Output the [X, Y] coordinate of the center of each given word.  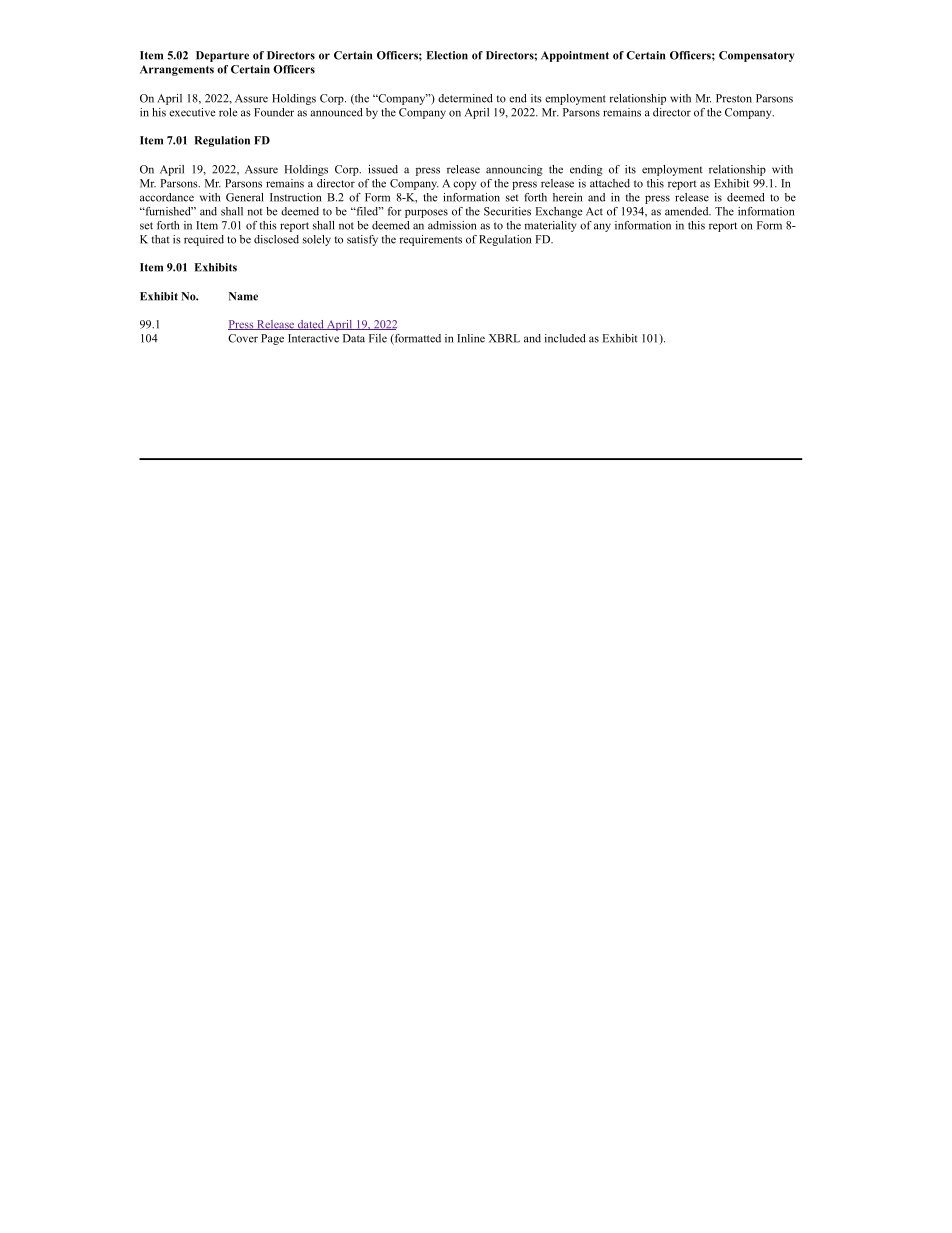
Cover [243, 338]
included [565, 338]
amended [688, 211]
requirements [430, 240]
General [245, 197]
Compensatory [757, 56]
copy [464, 185]
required [204, 240]
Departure [222, 56]
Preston [734, 98]
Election [447, 55]
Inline [471, 338]
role [228, 112]
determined [465, 98]
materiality [550, 226]
